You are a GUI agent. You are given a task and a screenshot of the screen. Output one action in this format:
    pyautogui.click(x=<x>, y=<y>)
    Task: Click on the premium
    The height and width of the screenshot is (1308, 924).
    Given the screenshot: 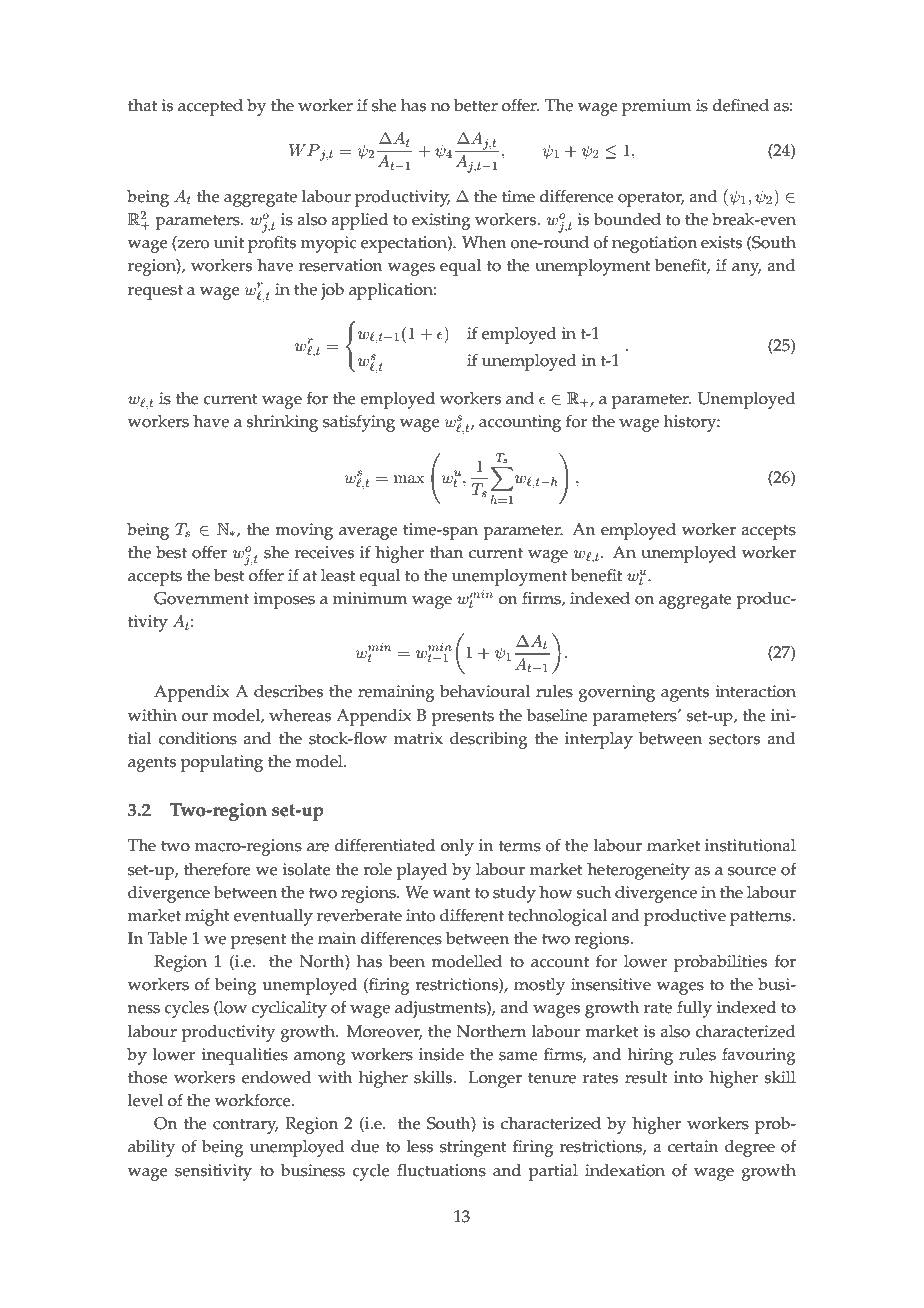 What is the action you would take?
    pyautogui.click(x=657, y=107)
